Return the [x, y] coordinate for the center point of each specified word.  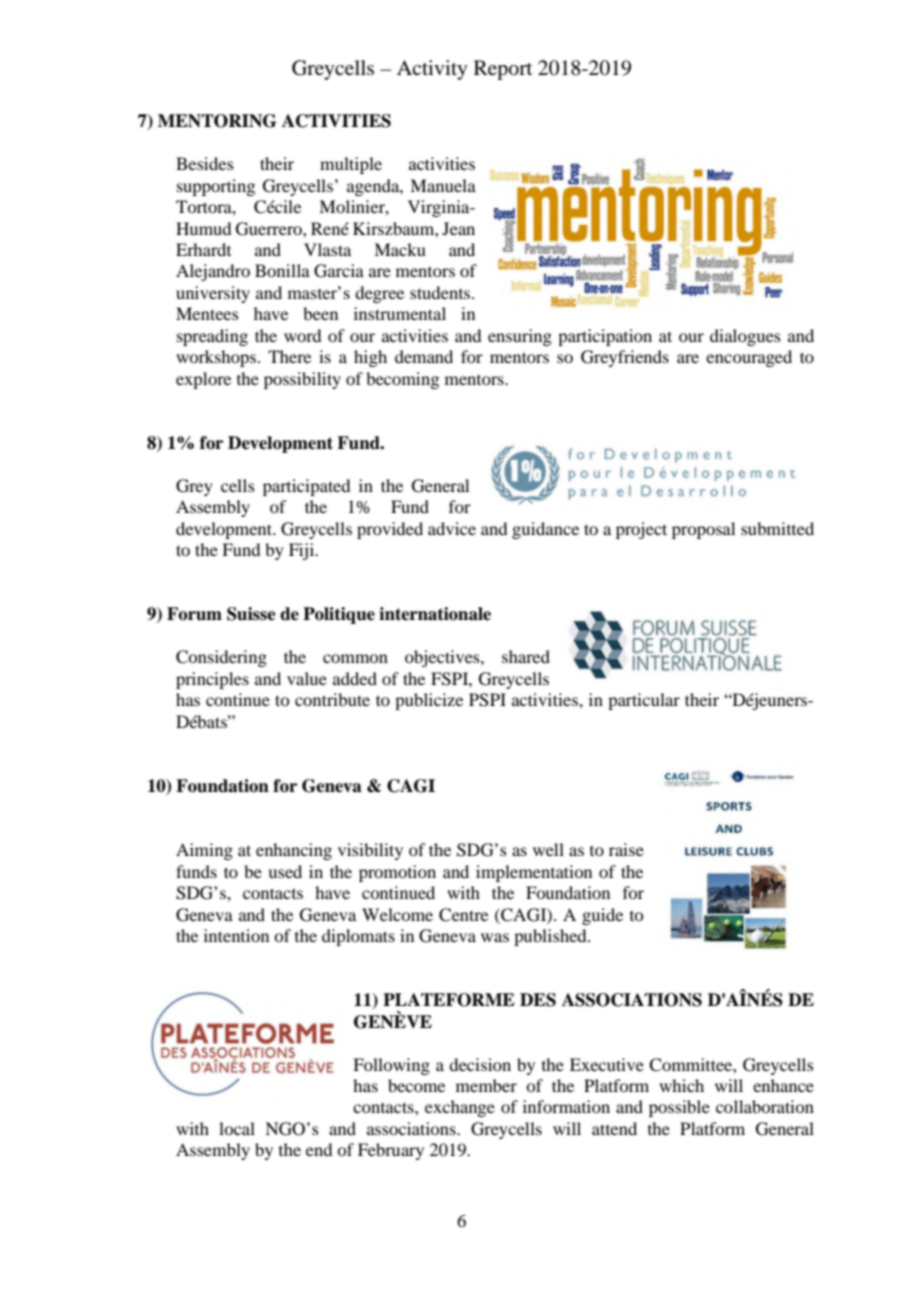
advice [452, 528]
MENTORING [217, 121]
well [548, 849]
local [237, 1128]
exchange [460, 1108]
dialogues [745, 337]
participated [306, 487]
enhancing [294, 851]
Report [503, 70]
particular [644, 701]
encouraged [749, 358]
